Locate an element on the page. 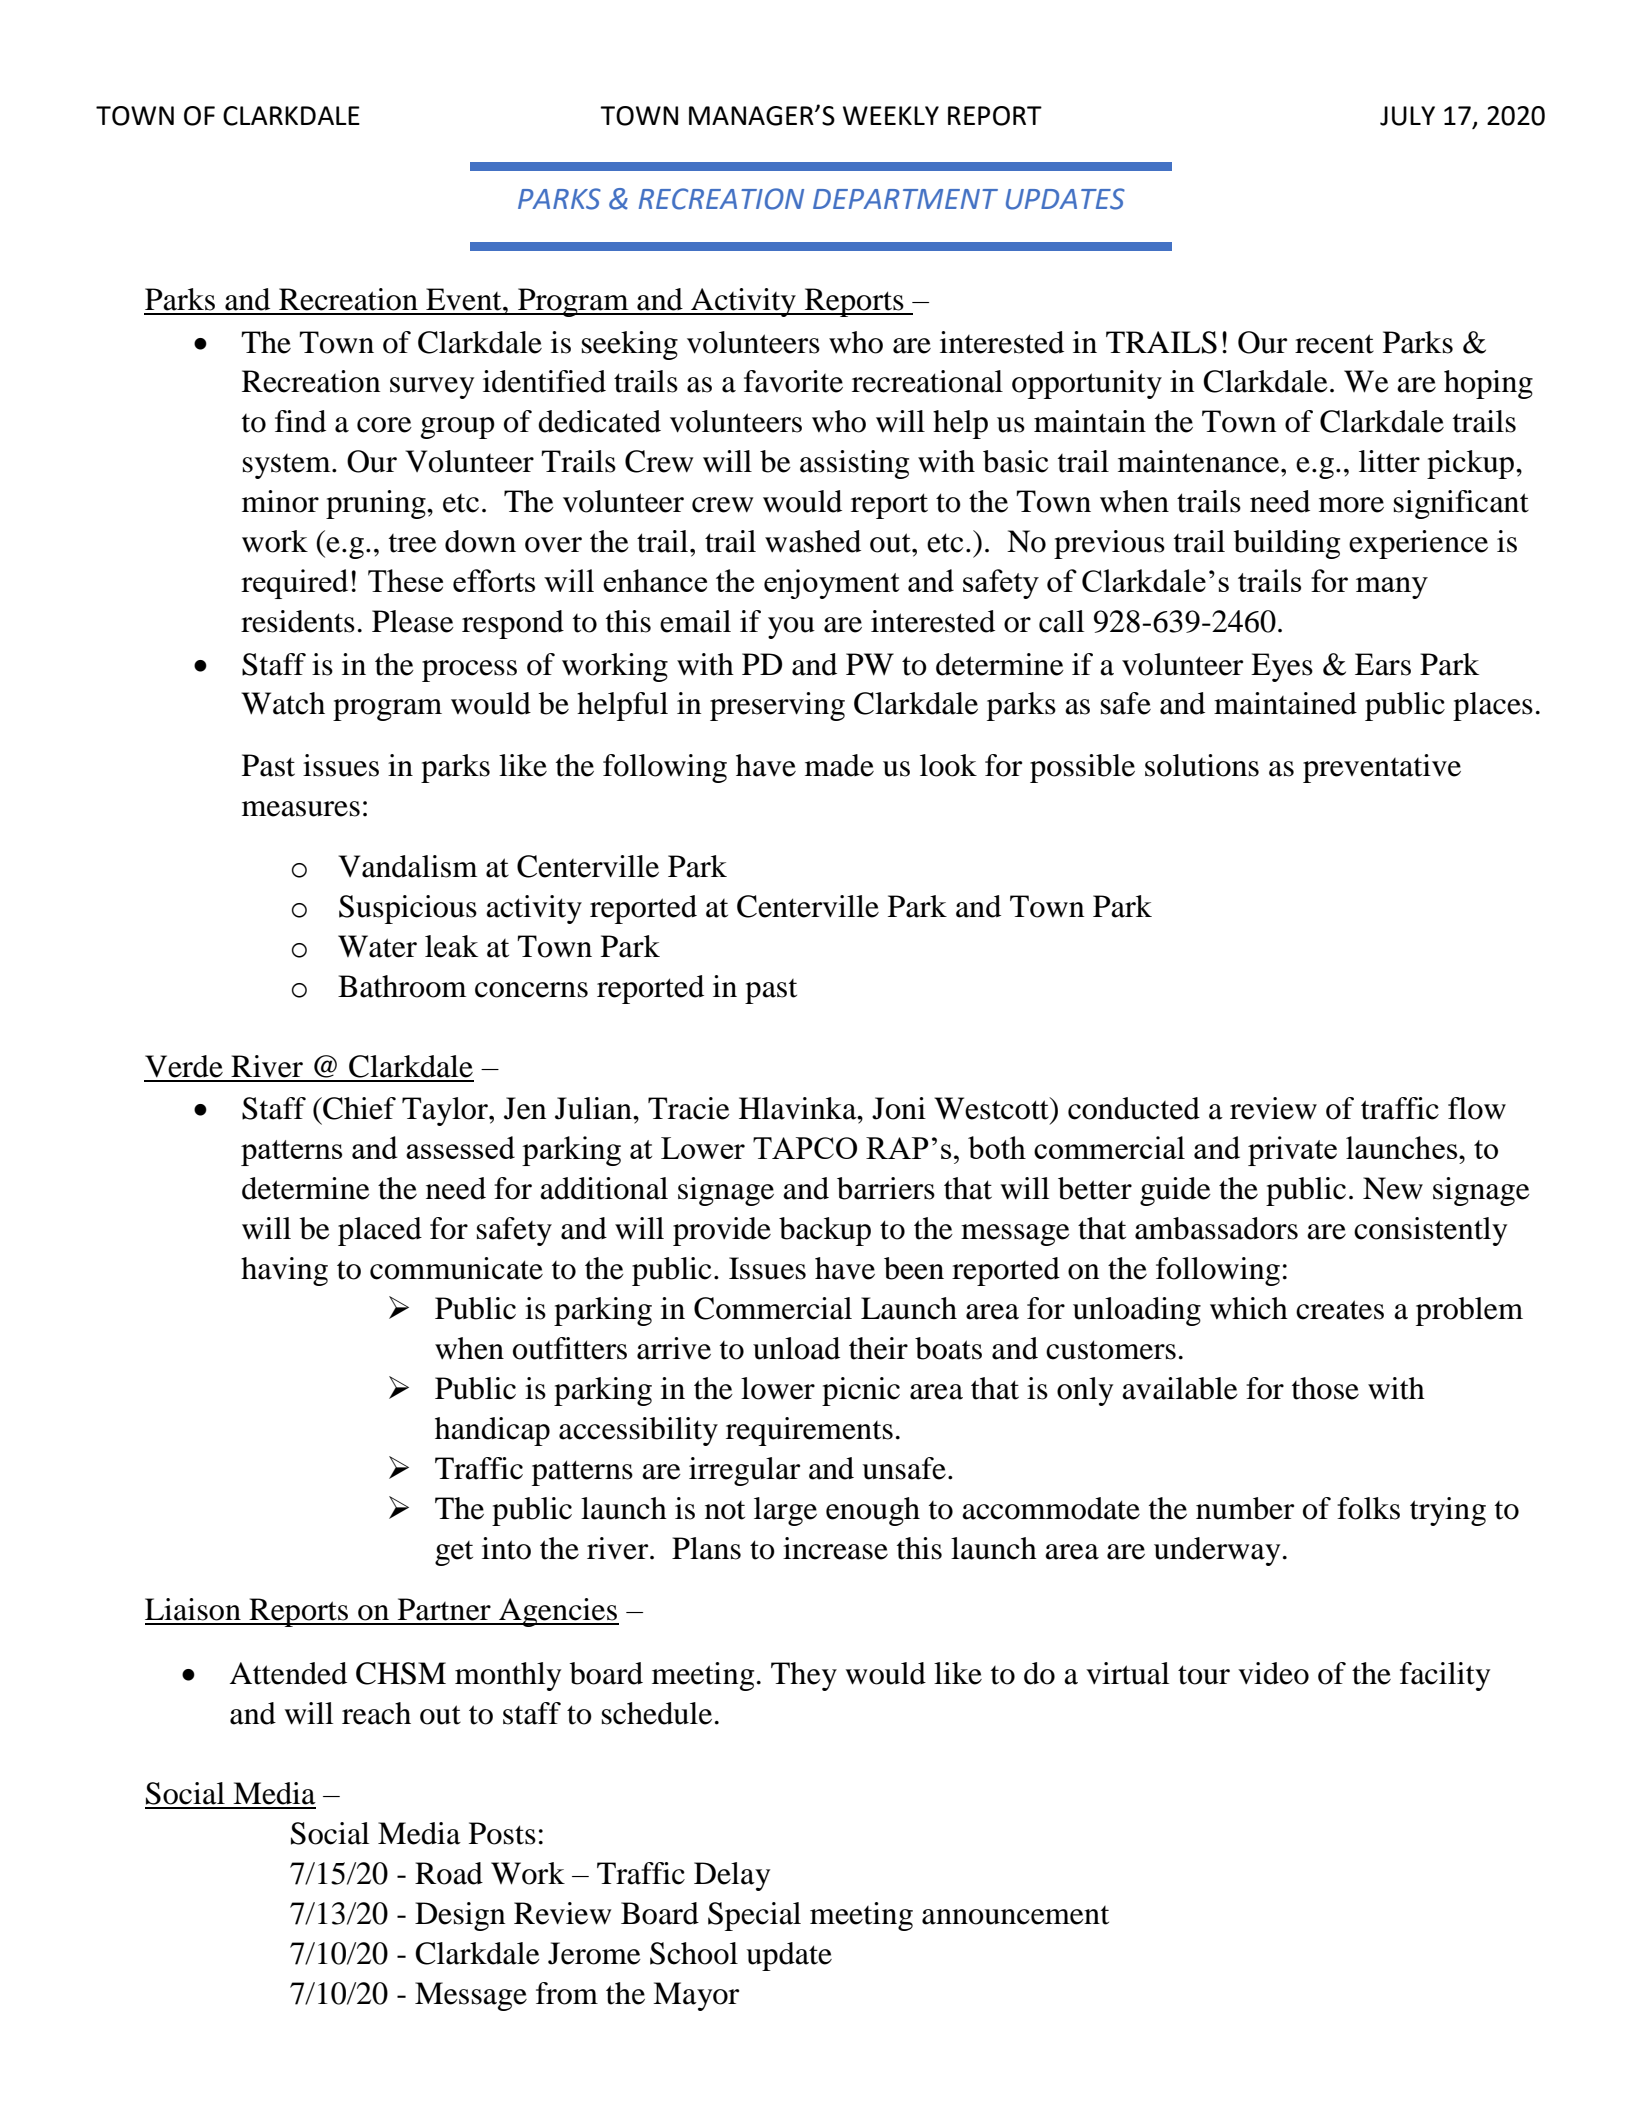 The image size is (1642, 2125). JULY is located at coordinates (1407, 116).
